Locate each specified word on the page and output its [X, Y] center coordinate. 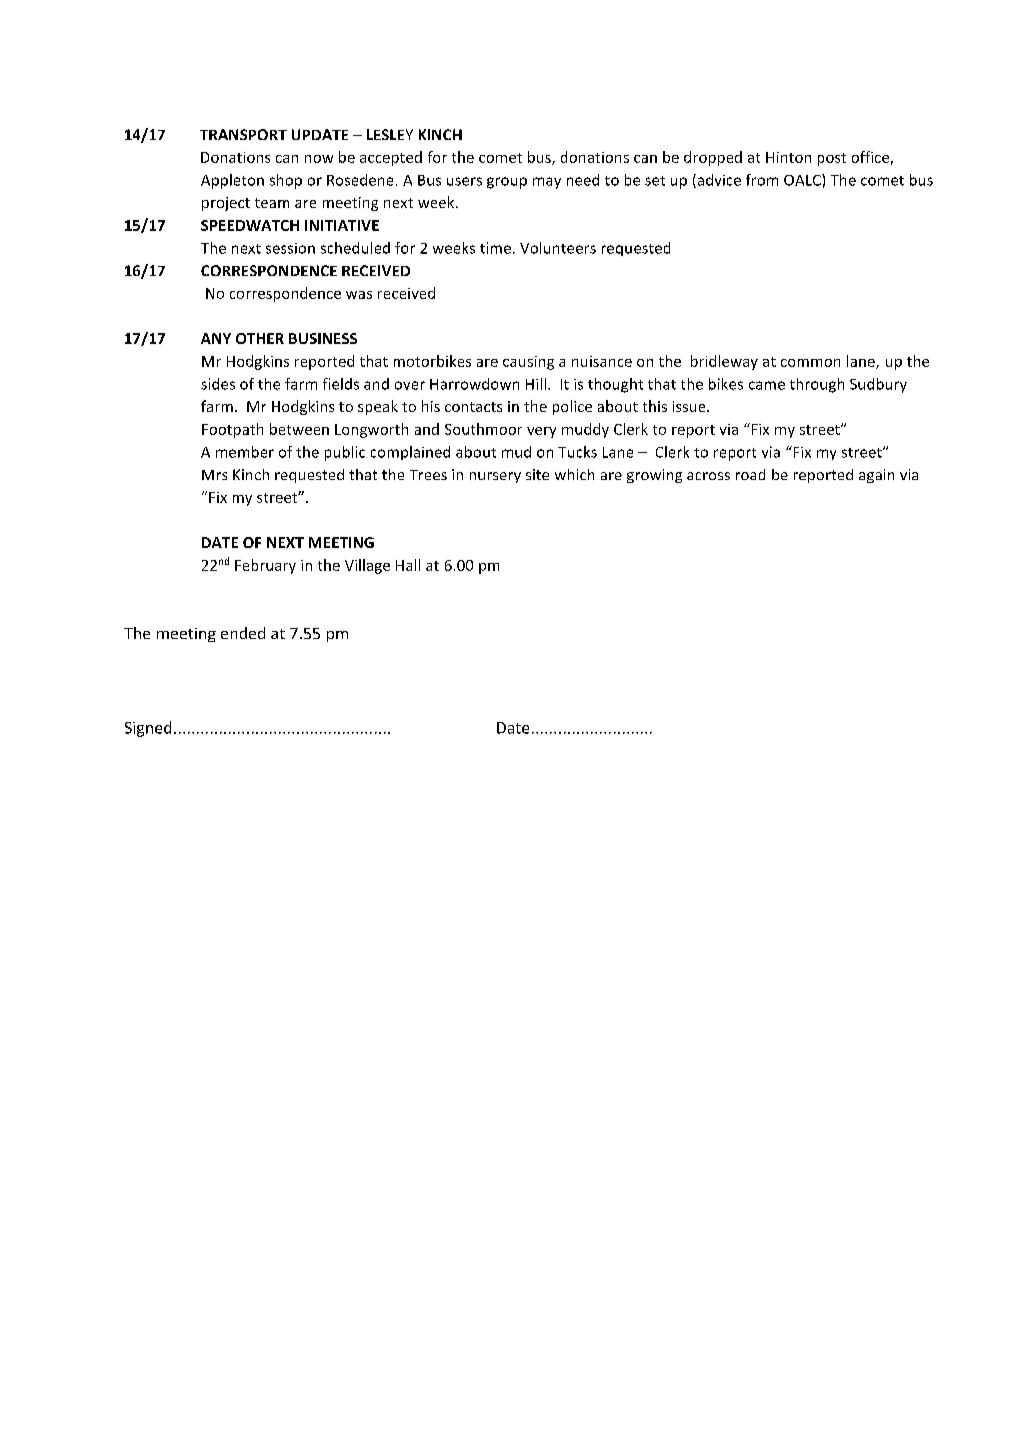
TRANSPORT [243, 134]
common [810, 363]
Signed [148, 729]
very [541, 432]
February [265, 566]
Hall [408, 565]
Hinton [788, 157]
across [708, 476]
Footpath [232, 430]
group [507, 183]
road [750, 474]
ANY [216, 338]
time [495, 248]
